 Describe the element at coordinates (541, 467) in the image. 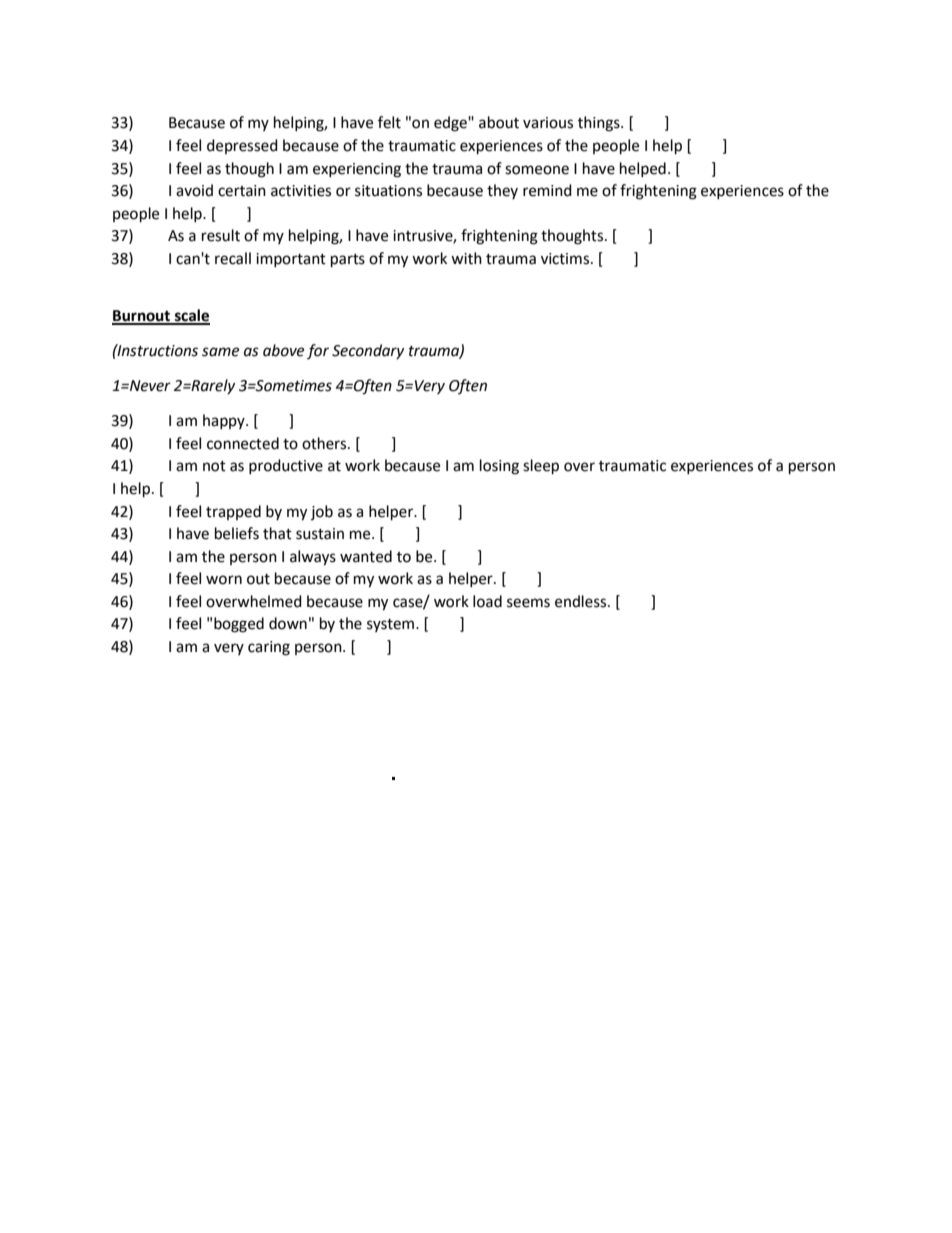

I see `sleep` at that location.
